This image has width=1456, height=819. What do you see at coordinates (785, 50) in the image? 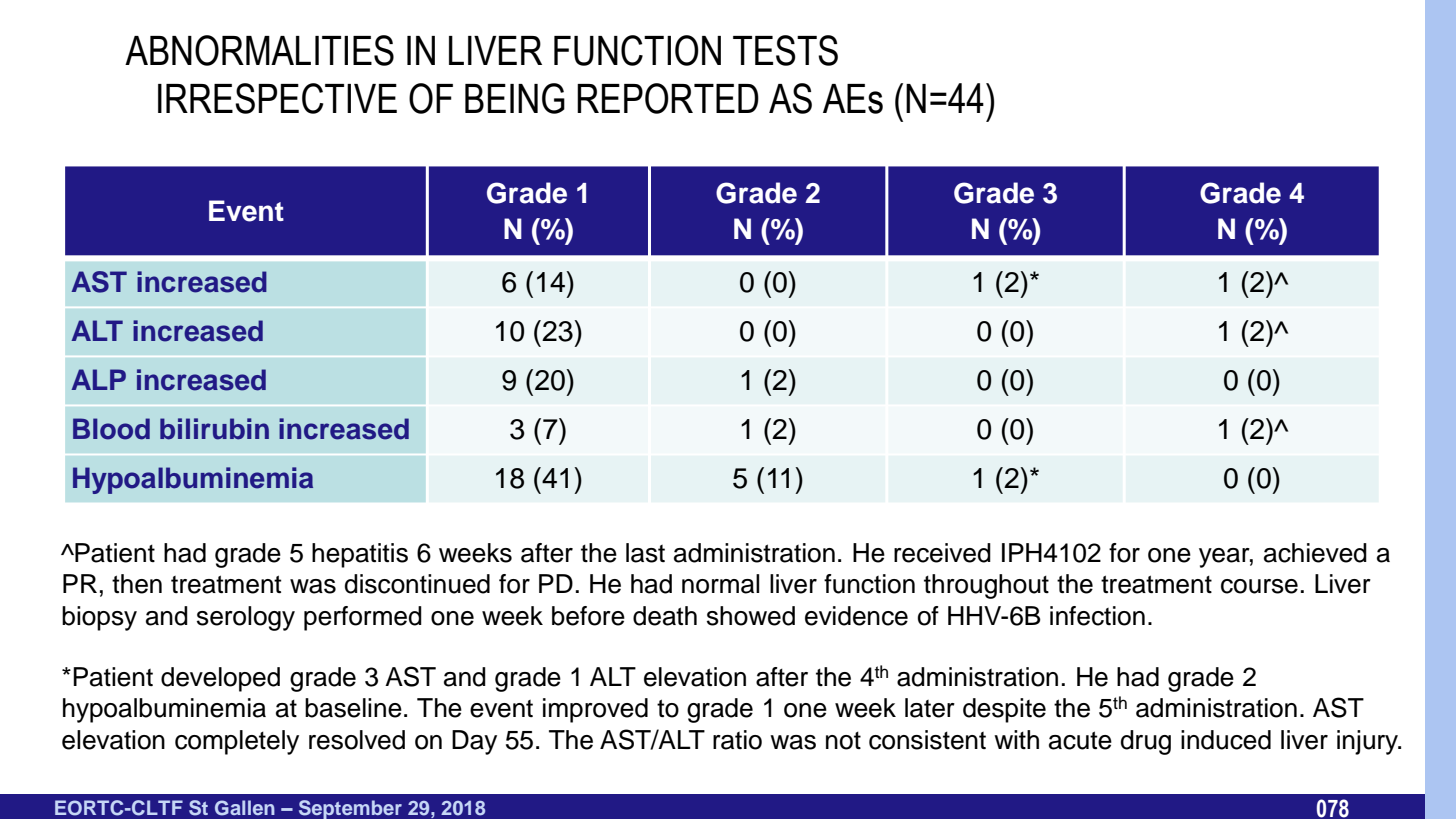
I see `TESTS` at bounding box center [785, 50].
